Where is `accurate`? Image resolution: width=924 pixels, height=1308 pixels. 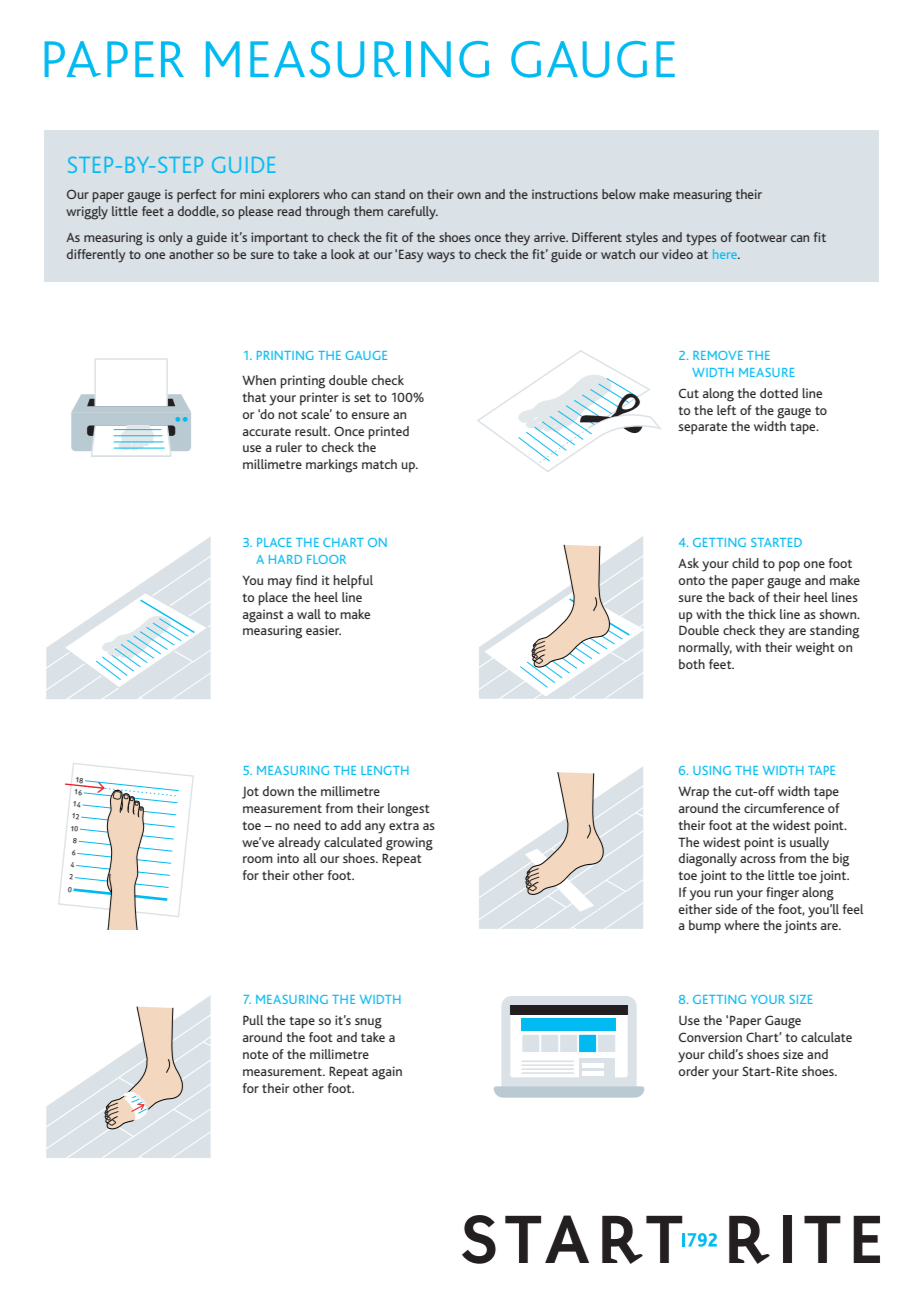
accurate is located at coordinates (267, 431).
